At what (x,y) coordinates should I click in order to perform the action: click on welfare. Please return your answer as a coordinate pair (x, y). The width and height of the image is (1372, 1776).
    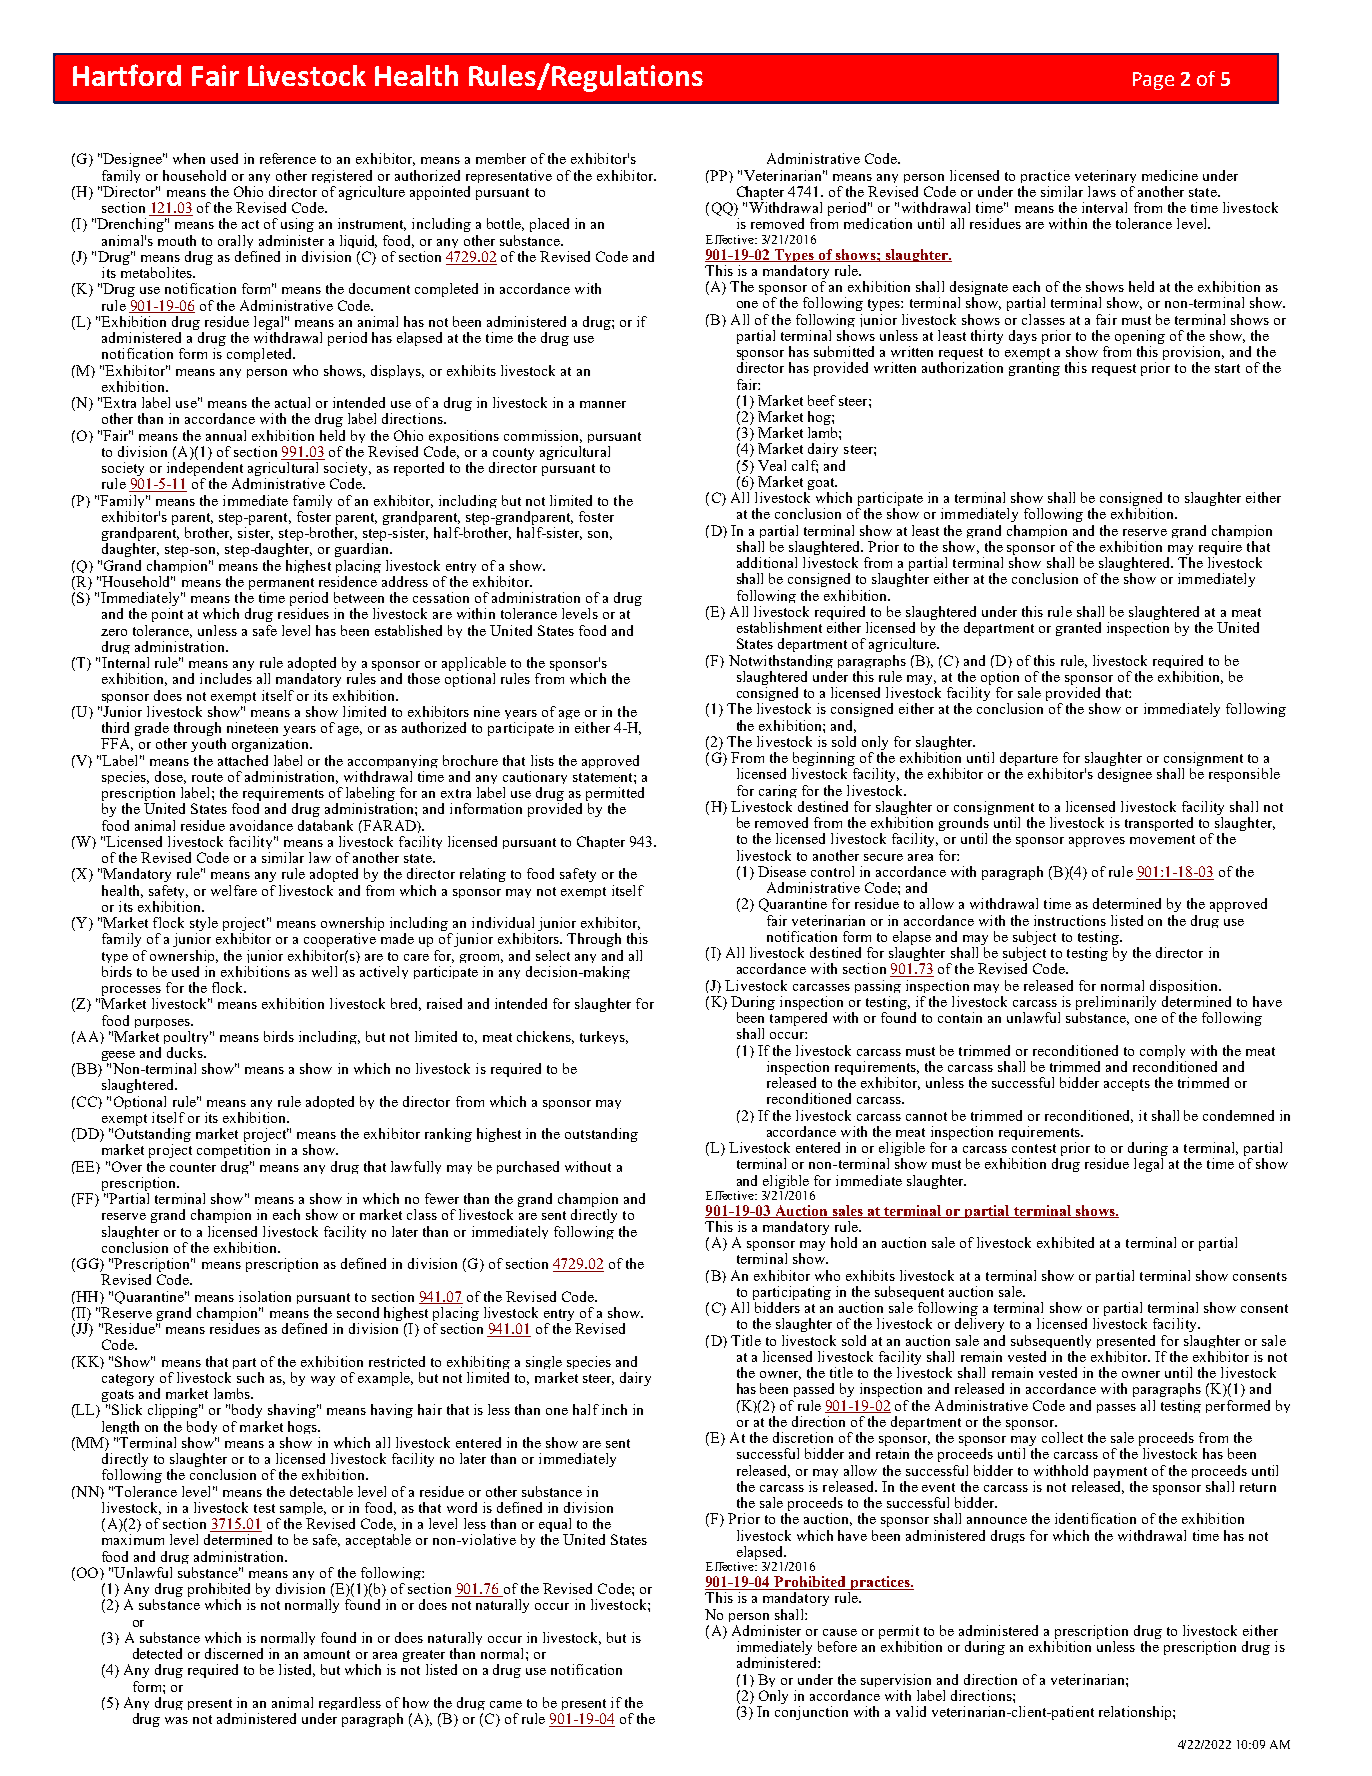
    Looking at the image, I should click on (234, 890).
